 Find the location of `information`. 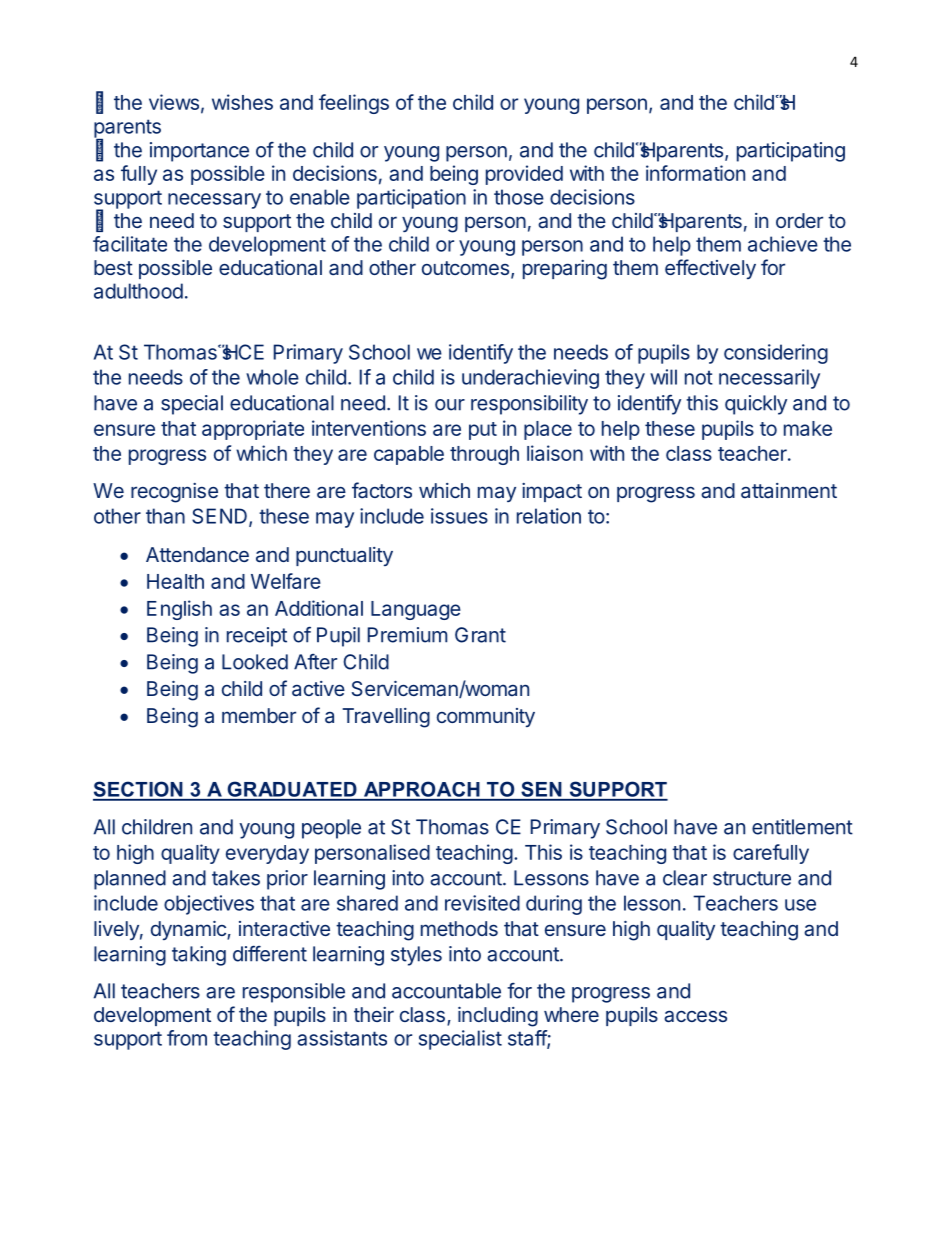

information is located at coordinates (695, 173).
